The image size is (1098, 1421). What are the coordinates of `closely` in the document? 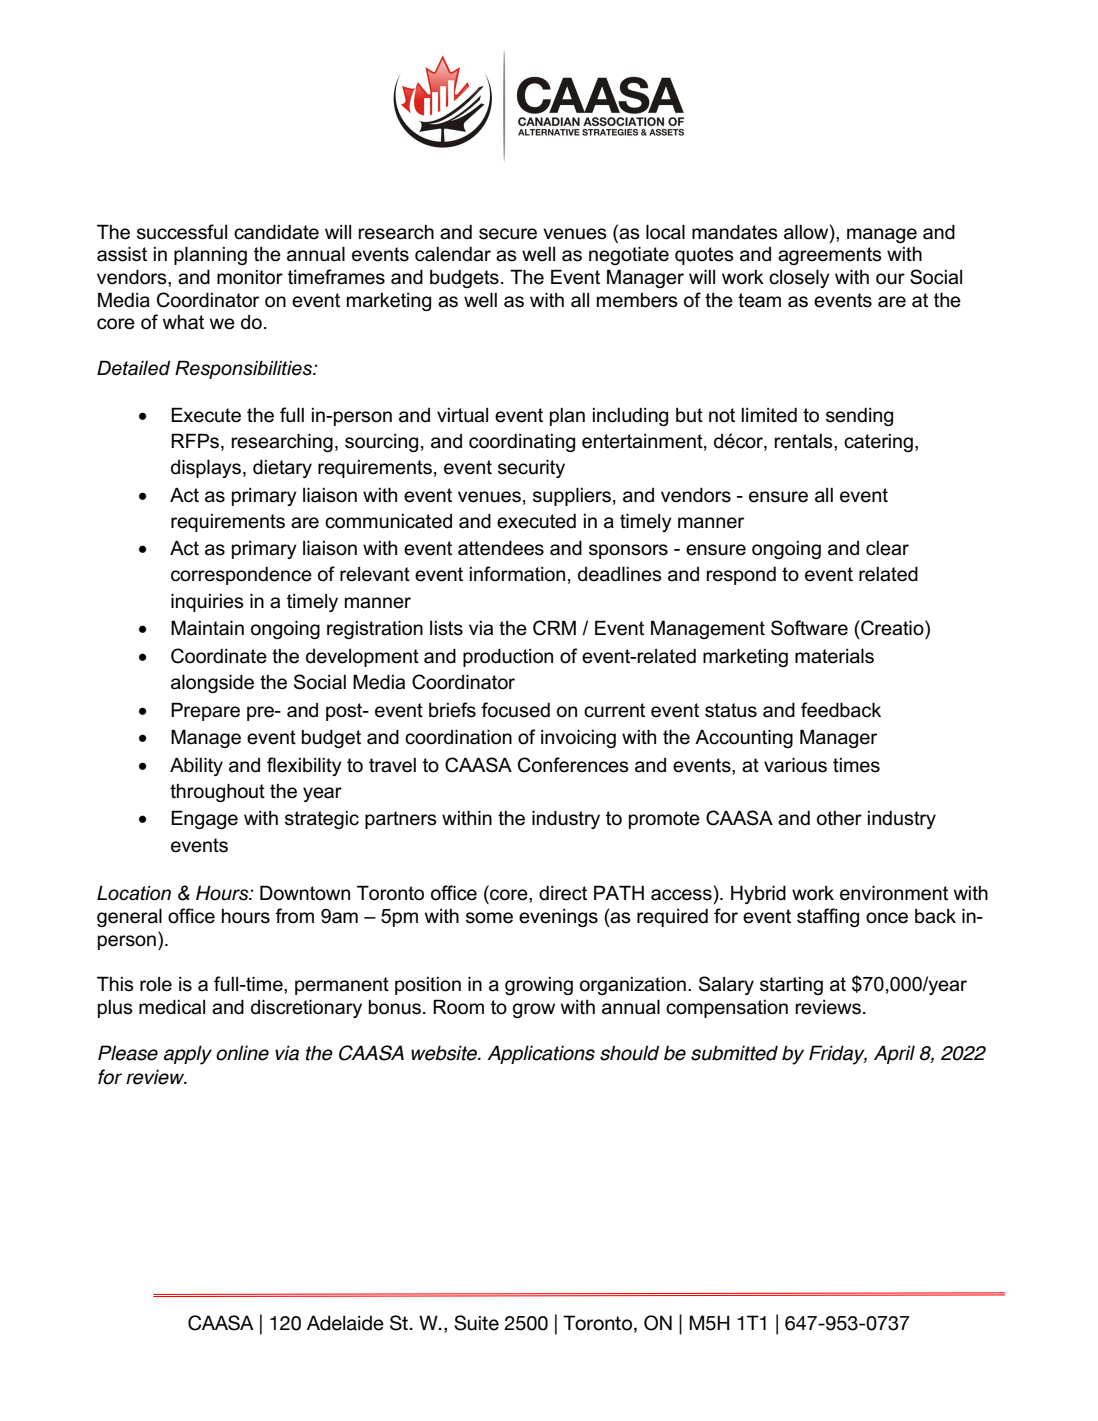 It's located at (799, 278).
